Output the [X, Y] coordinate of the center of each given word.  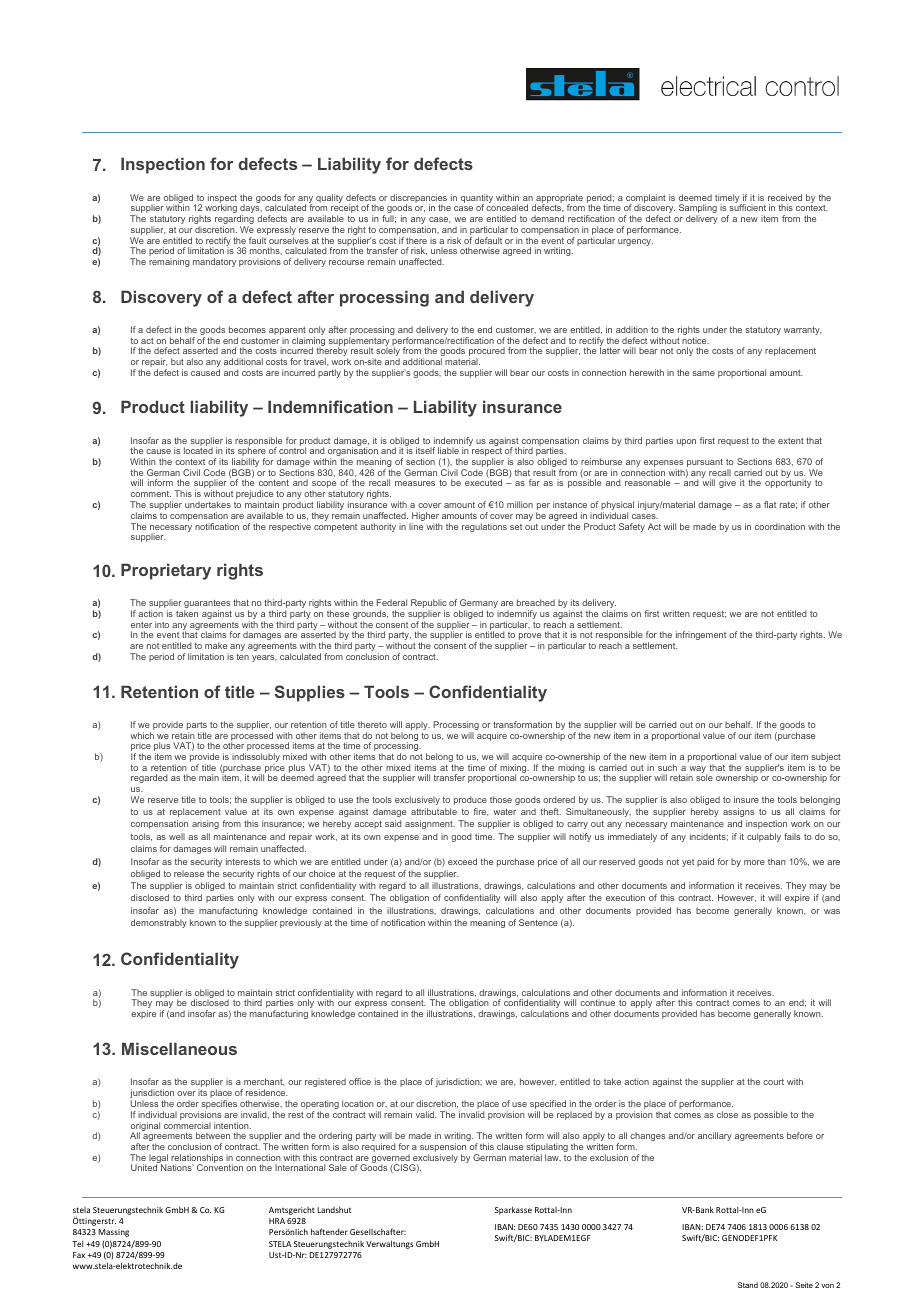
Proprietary [166, 571]
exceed [462, 861]
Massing [113, 1233]
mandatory [214, 262]
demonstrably [159, 923]
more [754, 862]
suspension [443, 1149]
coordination [780, 526]
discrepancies [418, 199]
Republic [429, 605]
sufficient [747, 207]
